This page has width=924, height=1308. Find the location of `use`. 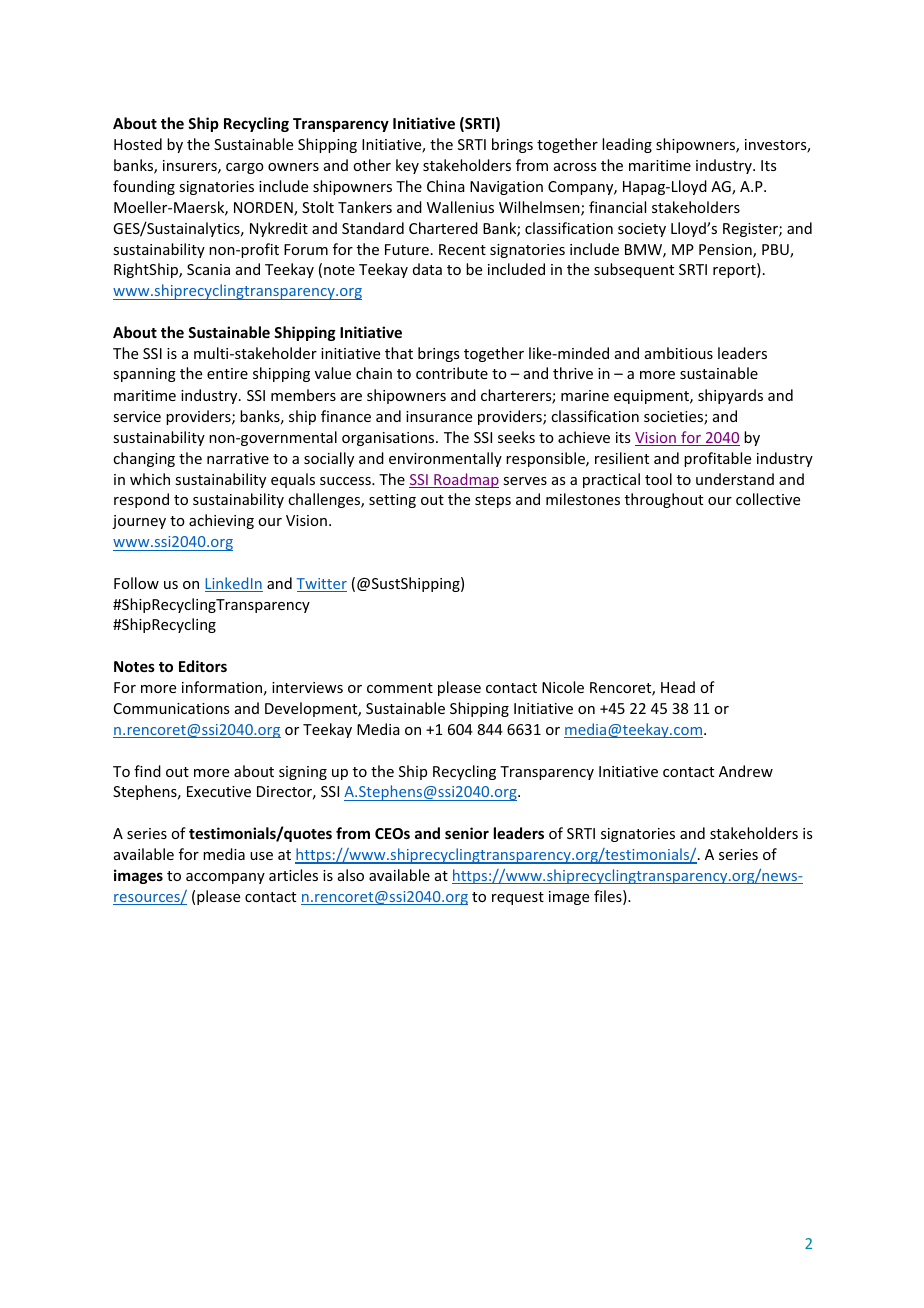

use is located at coordinates (261, 856).
